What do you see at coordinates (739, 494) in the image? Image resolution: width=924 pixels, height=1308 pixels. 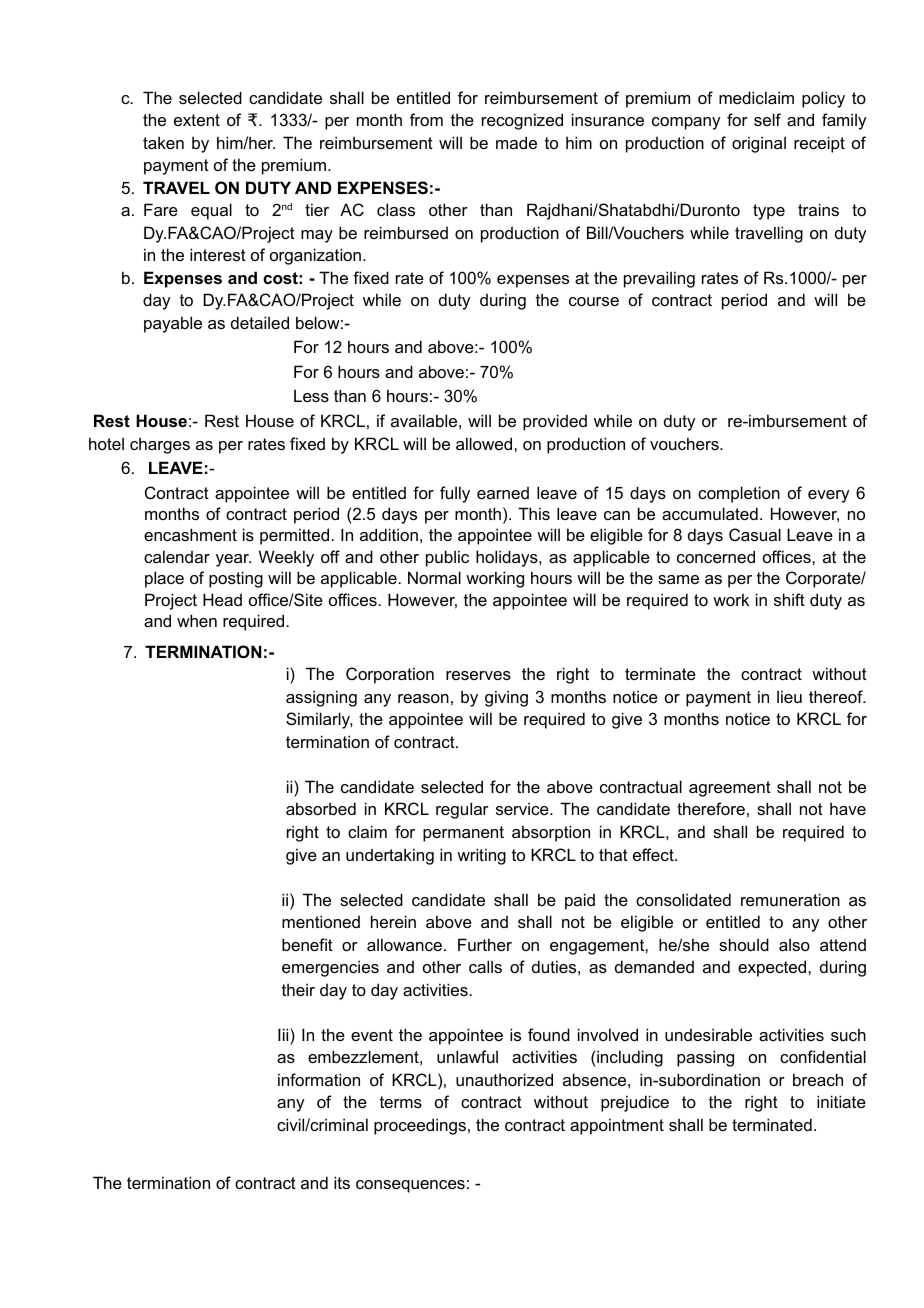 I see `completion` at bounding box center [739, 494].
